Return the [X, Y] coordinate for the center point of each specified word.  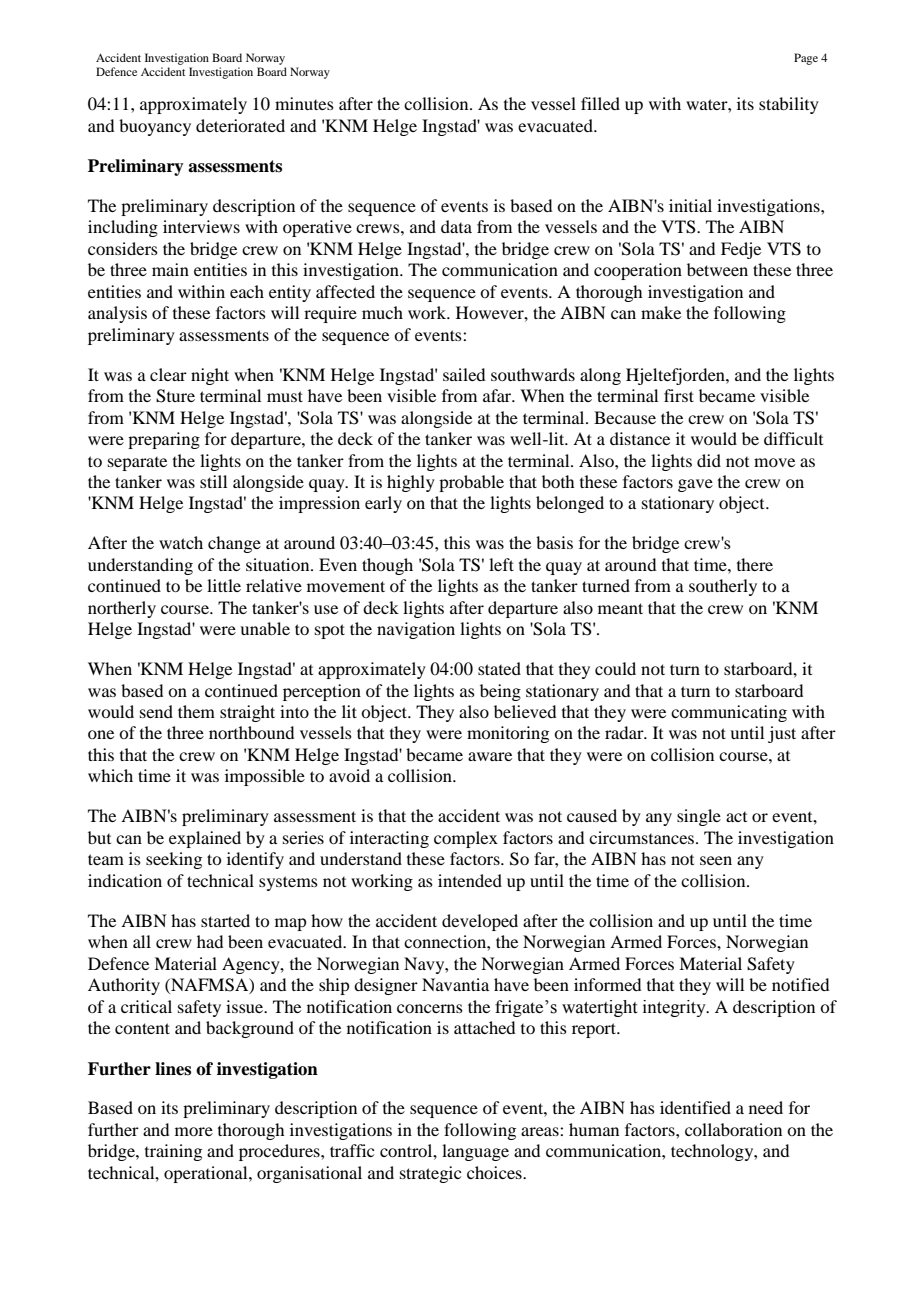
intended [470, 880]
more [194, 1131]
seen [716, 860]
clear [168, 374]
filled [600, 103]
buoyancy [155, 127]
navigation [416, 630]
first [679, 395]
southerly [723, 587]
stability [789, 105]
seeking [174, 860]
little [224, 585]
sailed [464, 374]
